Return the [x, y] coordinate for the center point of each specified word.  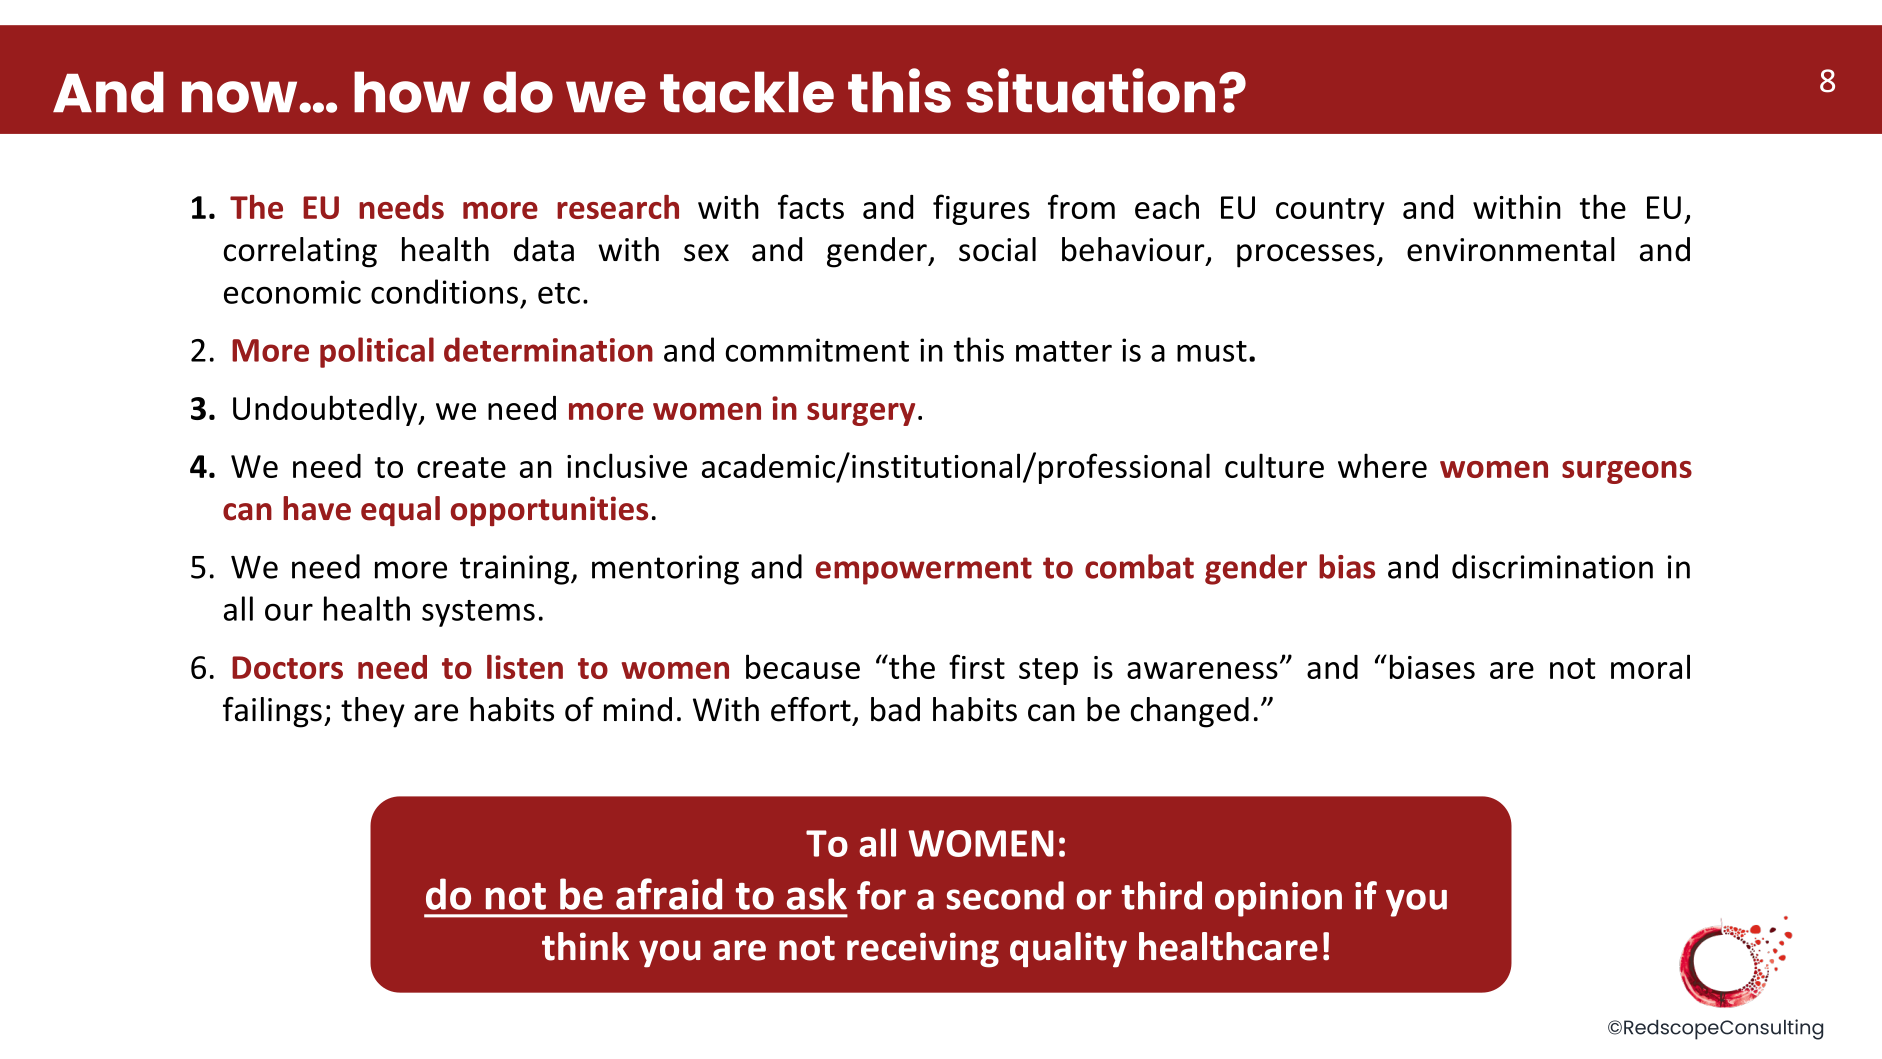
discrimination [1552, 566]
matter [1064, 351]
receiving [923, 950]
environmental [1511, 249]
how [412, 92]
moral [1650, 666]
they [373, 712]
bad [895, 709]
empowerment [924, 571]
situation [1090, 90]
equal [400, 511]
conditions [444, 291]
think [585, 946]
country [1330, 211]
